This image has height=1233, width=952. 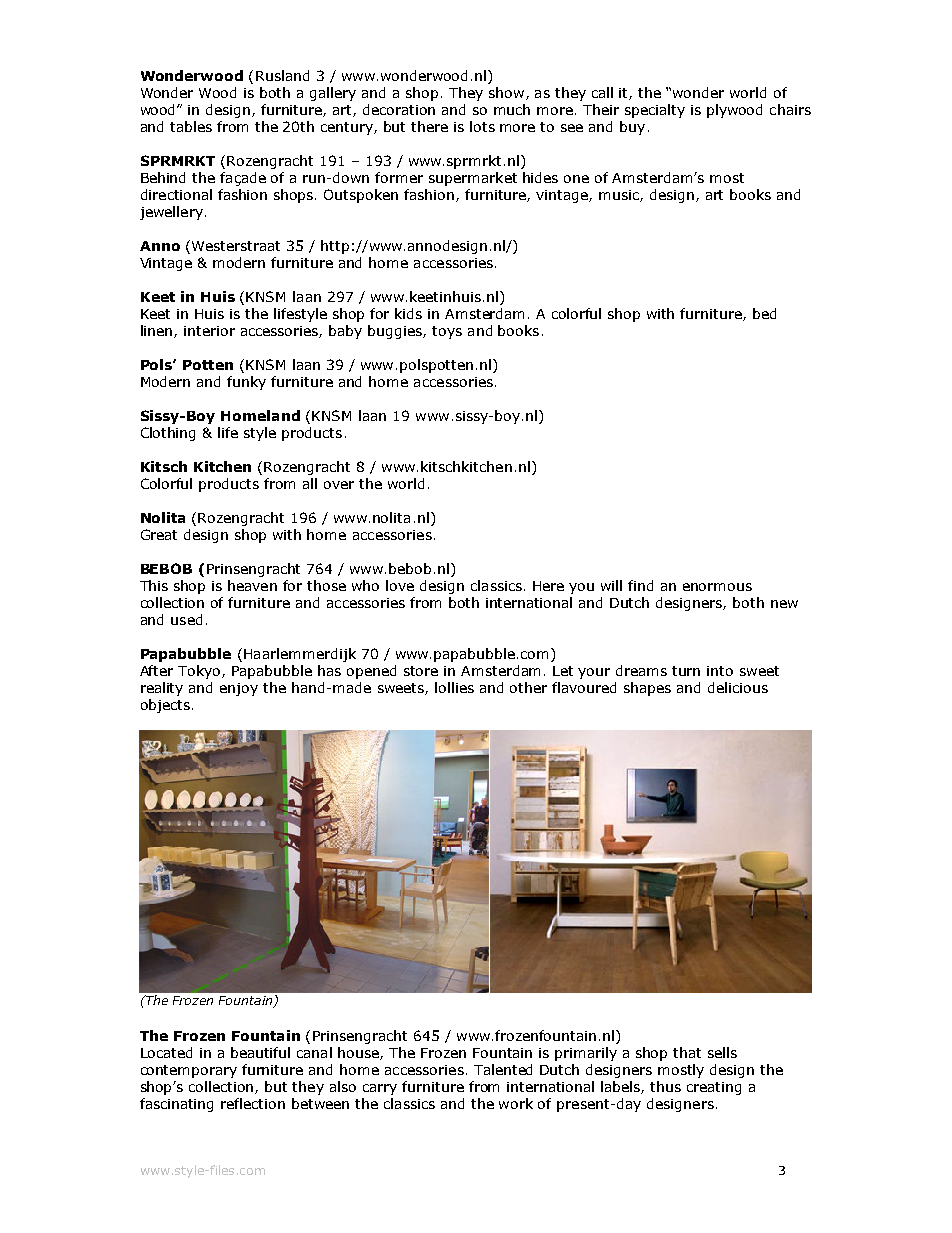 I want to click on specialty, so click(x=655, y=111).
